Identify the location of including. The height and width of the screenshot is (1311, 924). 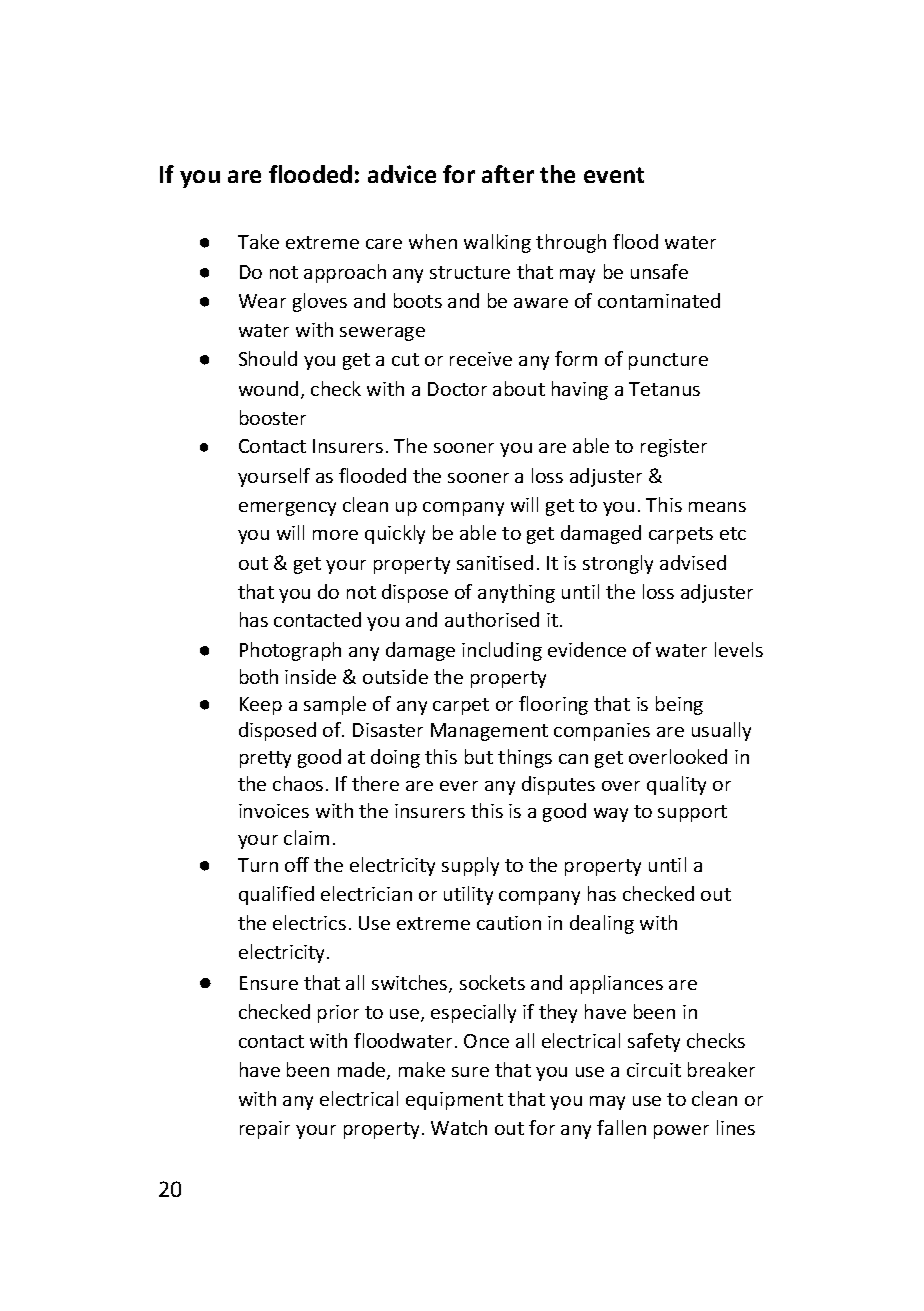
(502, 651).
